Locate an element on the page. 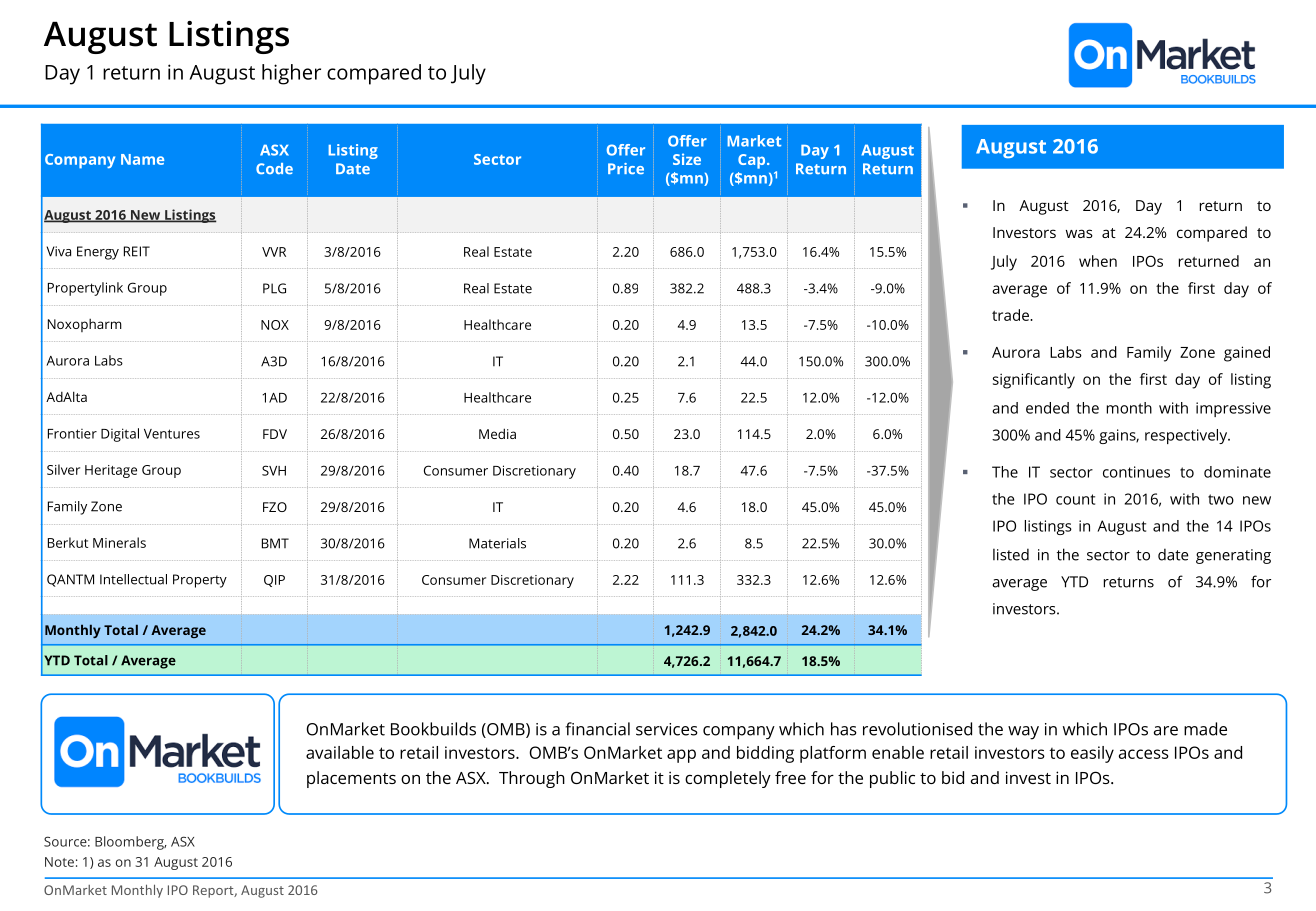  continues is located at coordinates (1136, 472).
